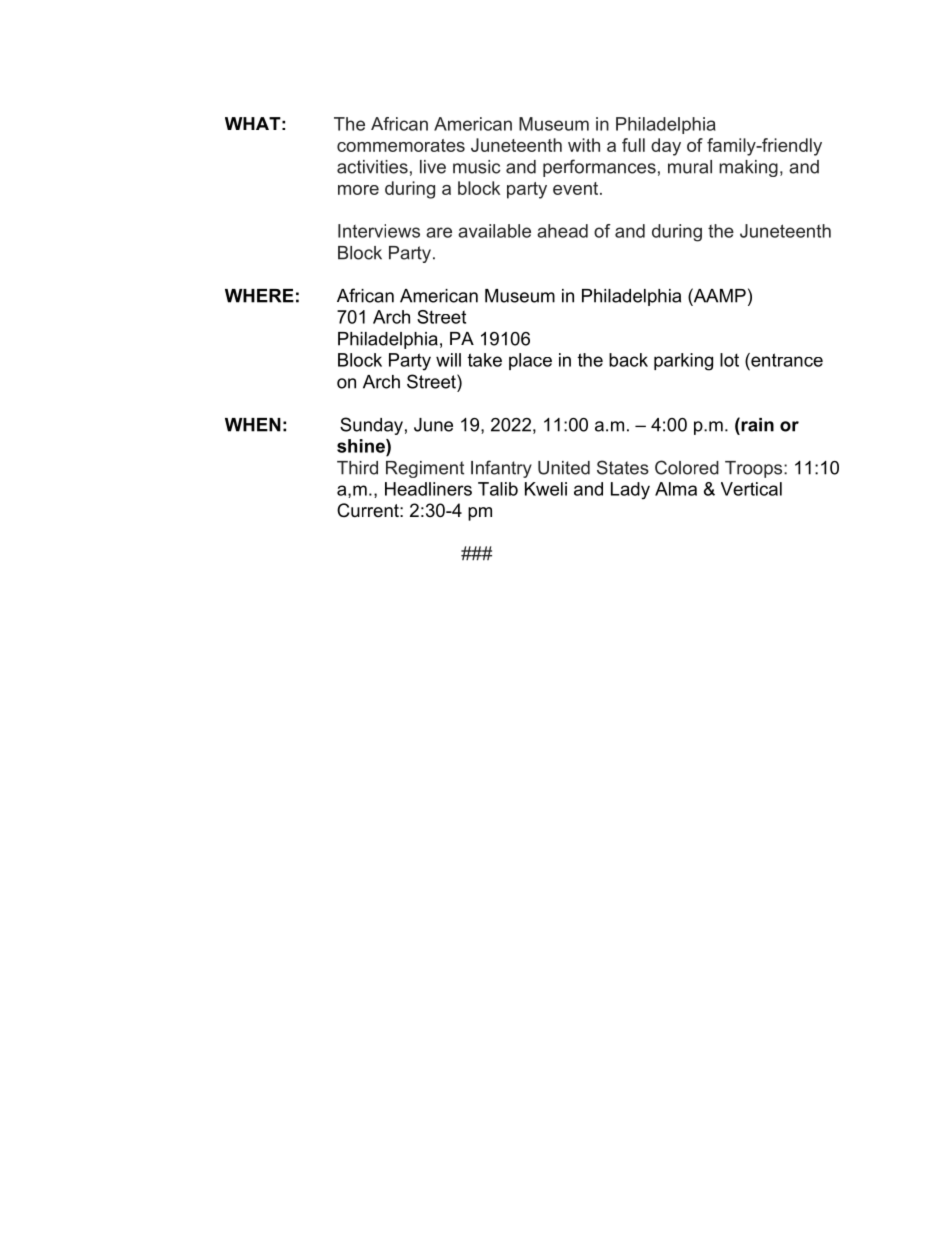 The image size is (952, 1233). I want to click on music, so click(476, 167).
